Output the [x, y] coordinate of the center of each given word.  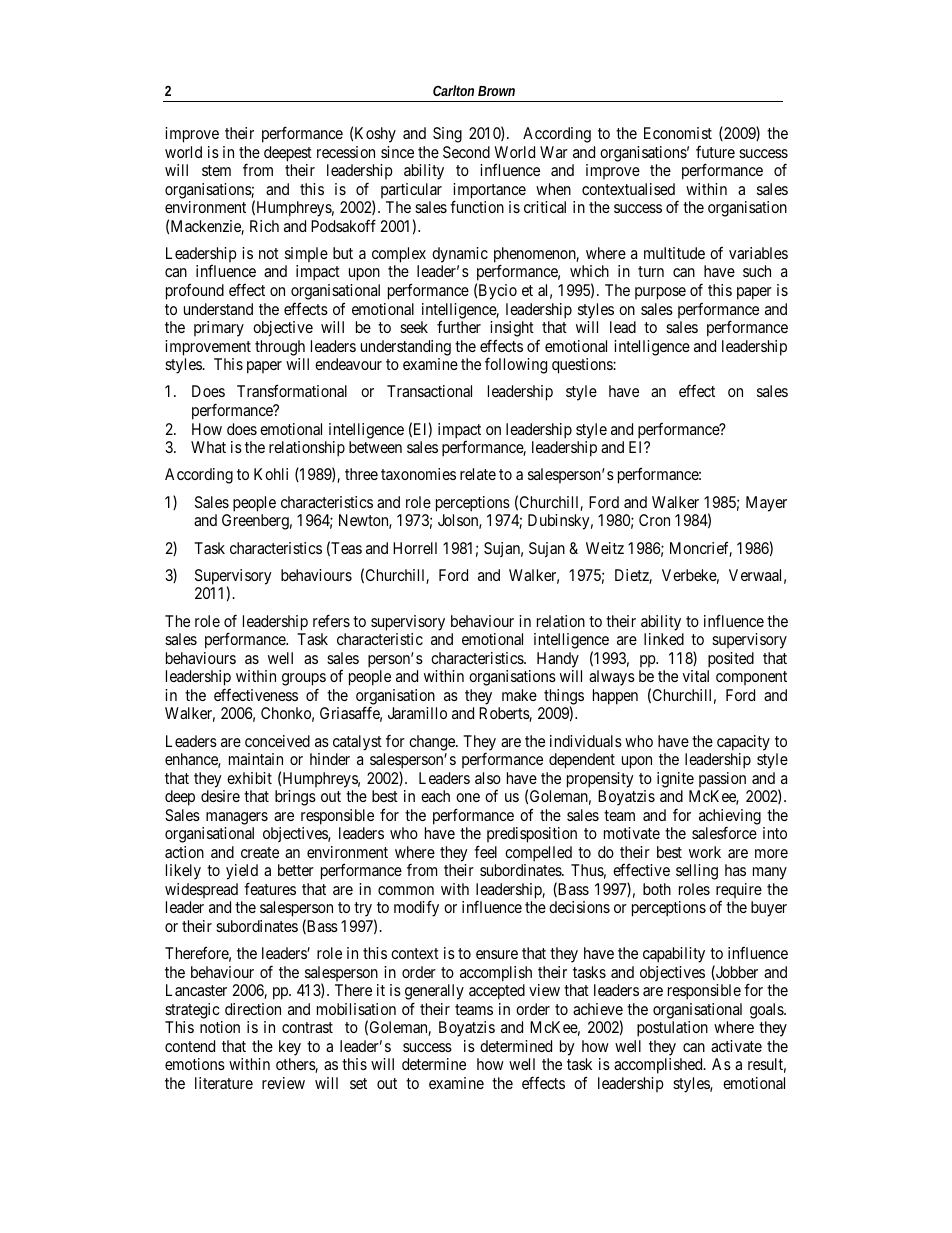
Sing [447, 135]
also [488, 778]
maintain [256, 759]
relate [478, 474]
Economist [678, 133]
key [290, 1048]
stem [216, 170]
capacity [743, 743]
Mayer [766, 504]
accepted [497, 992]
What [208, 447]
